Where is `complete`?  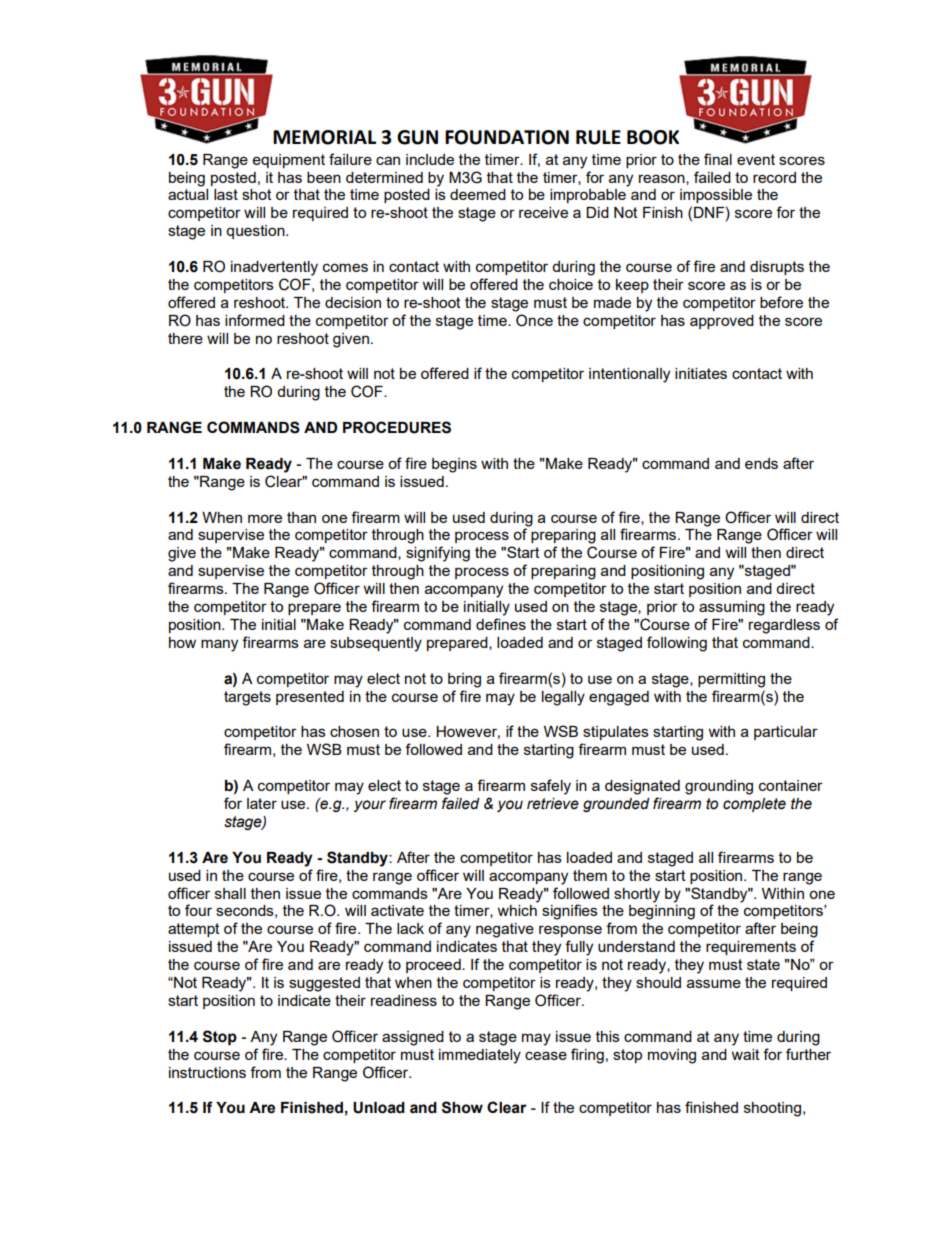 complete is located at coordinates (754, 805).
